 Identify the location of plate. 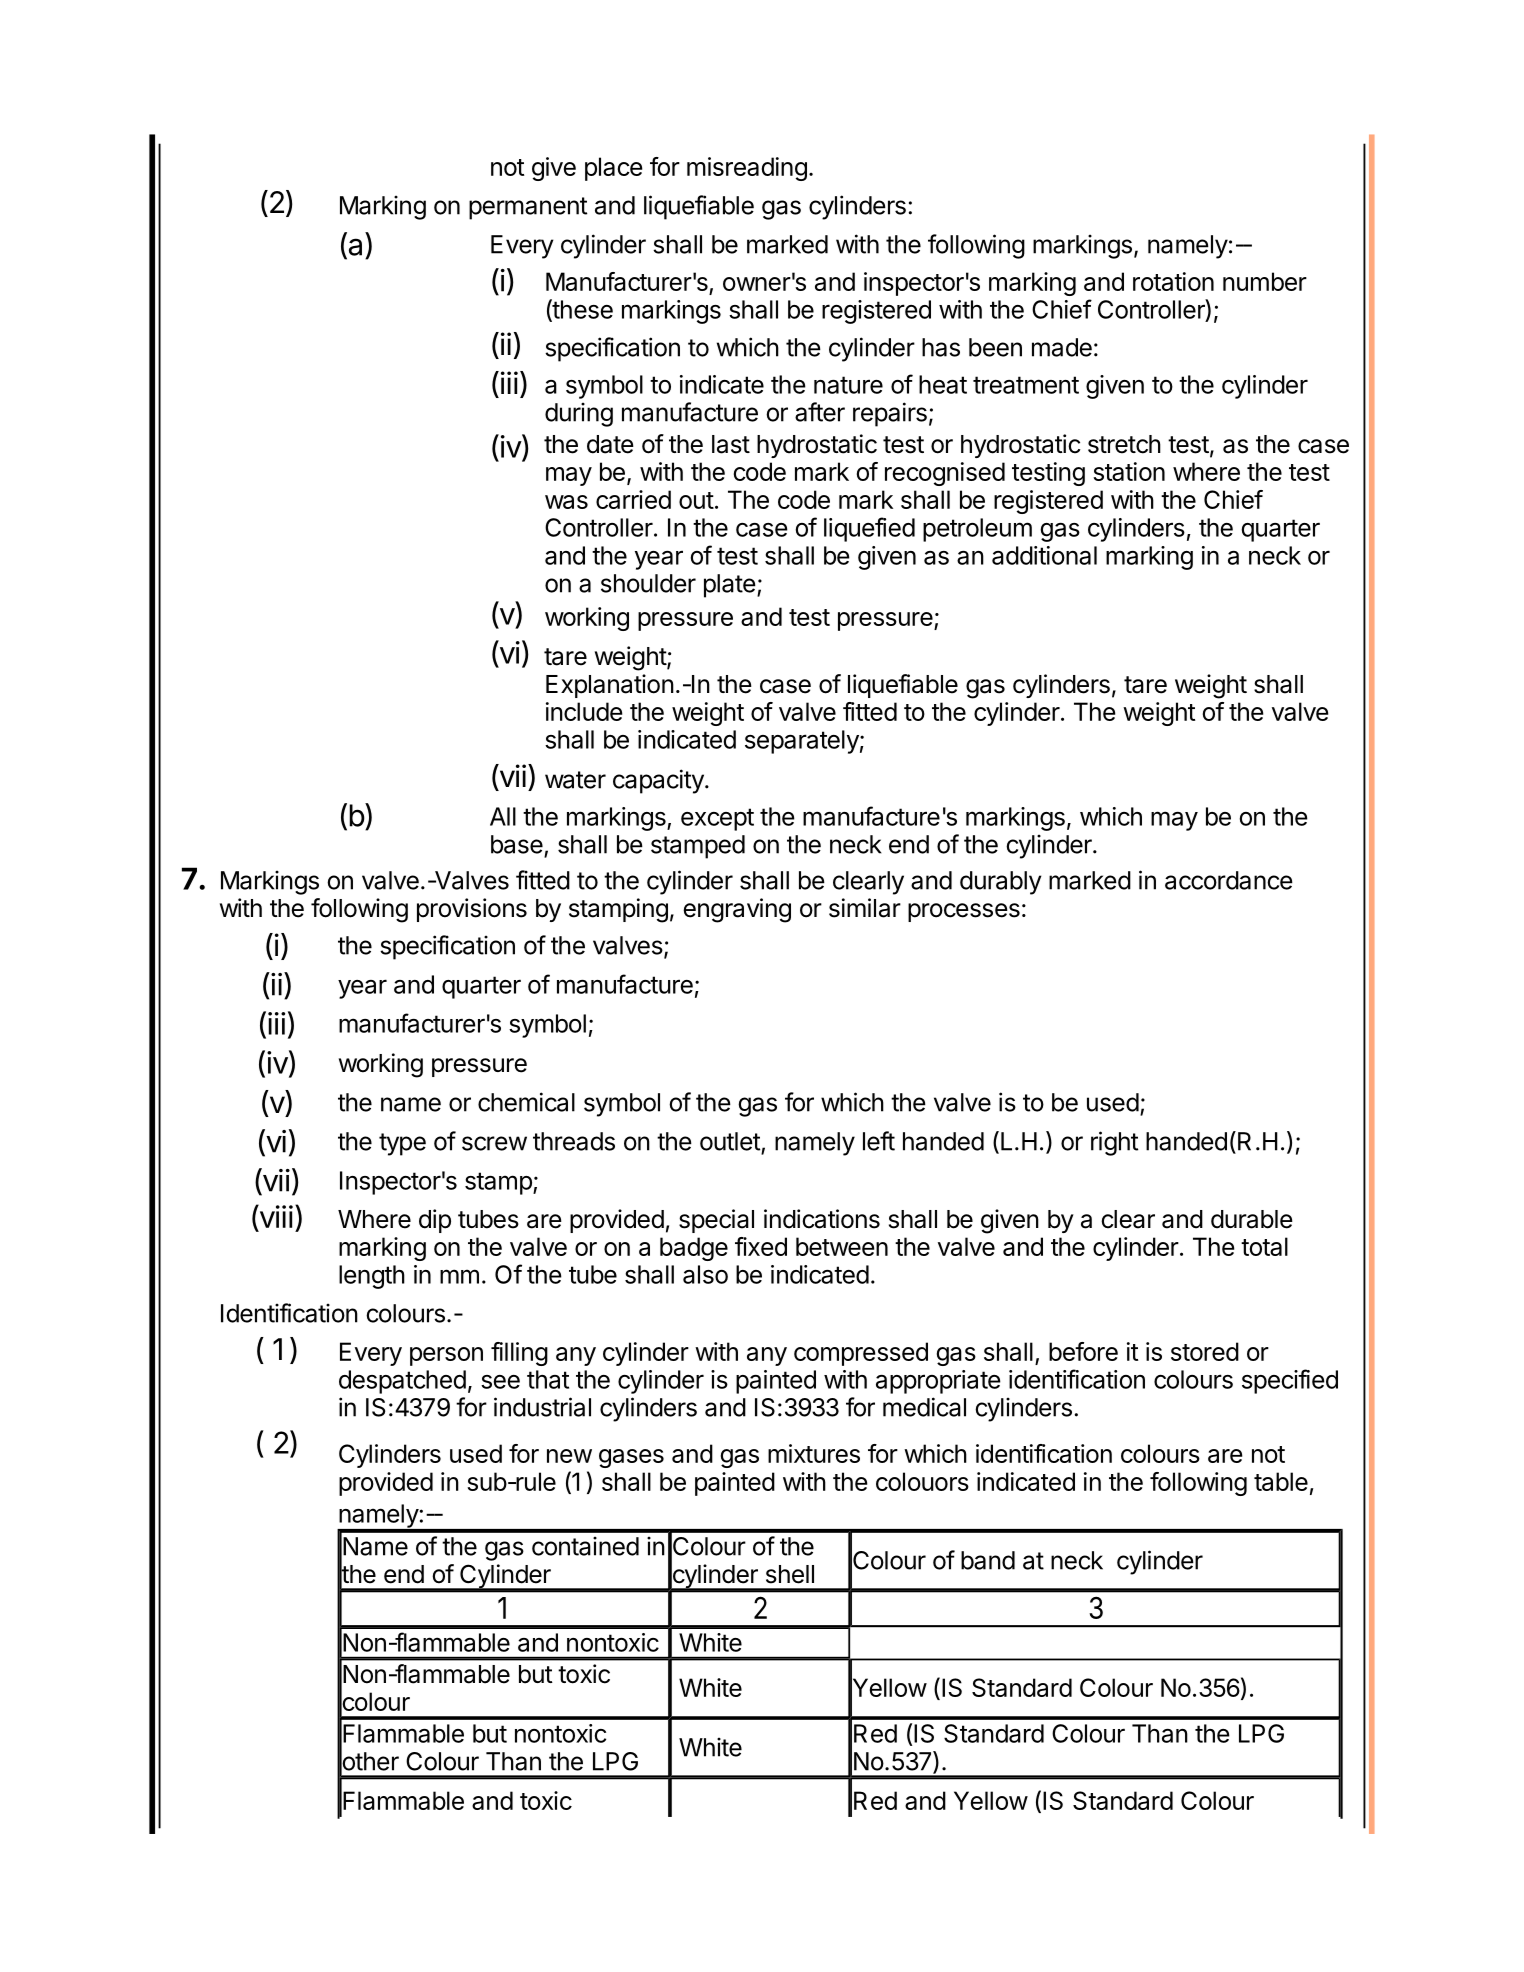
(730, 586).
